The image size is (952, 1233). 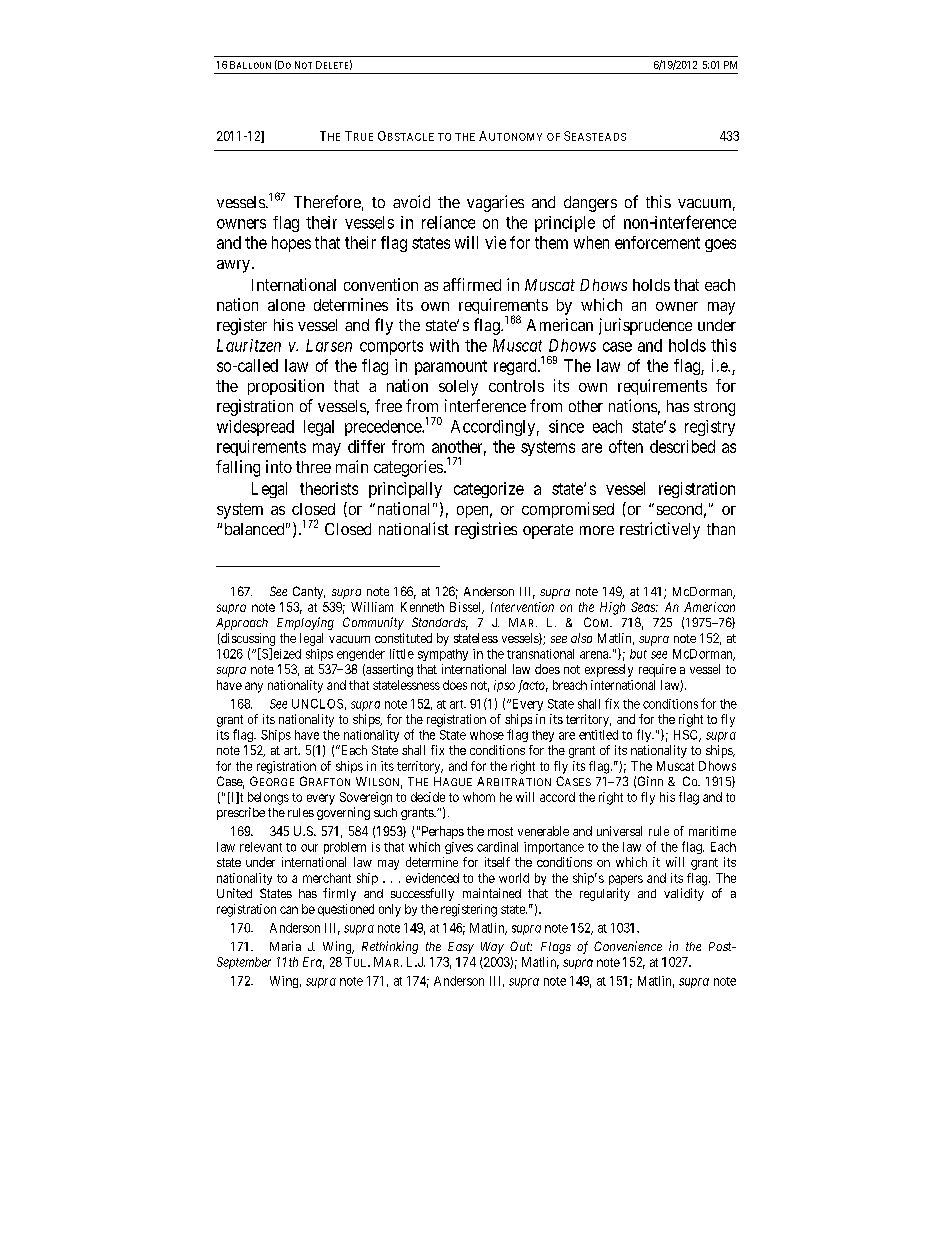 What do you see at coordinates (291, 244) in the screenshot?
I see `hopes` at bounding box center [291, 244].
